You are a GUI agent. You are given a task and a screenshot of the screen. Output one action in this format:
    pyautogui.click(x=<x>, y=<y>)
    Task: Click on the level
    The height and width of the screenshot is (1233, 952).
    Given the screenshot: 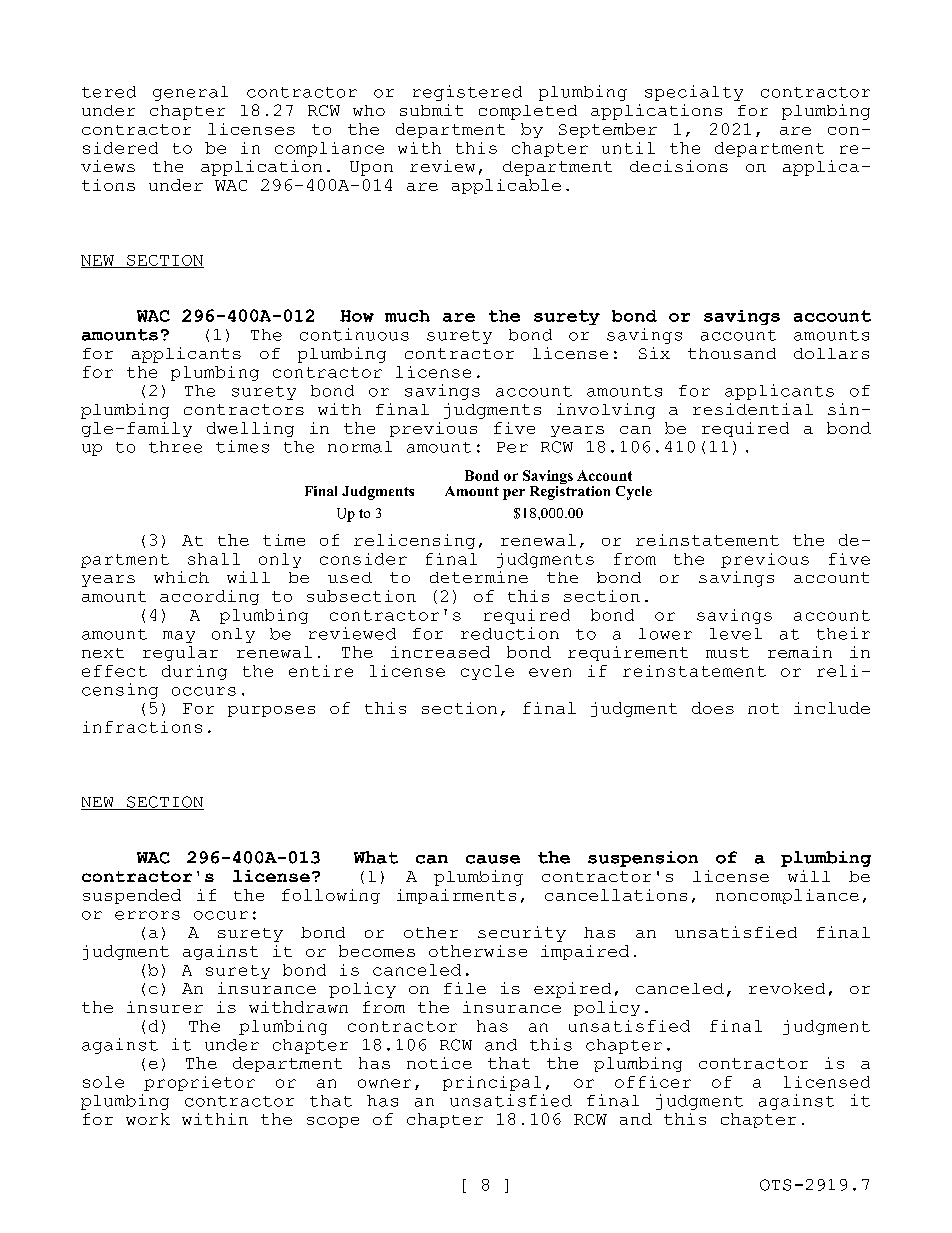 What is the action you would take?
    pyautogui.click(x=736, y=634)
